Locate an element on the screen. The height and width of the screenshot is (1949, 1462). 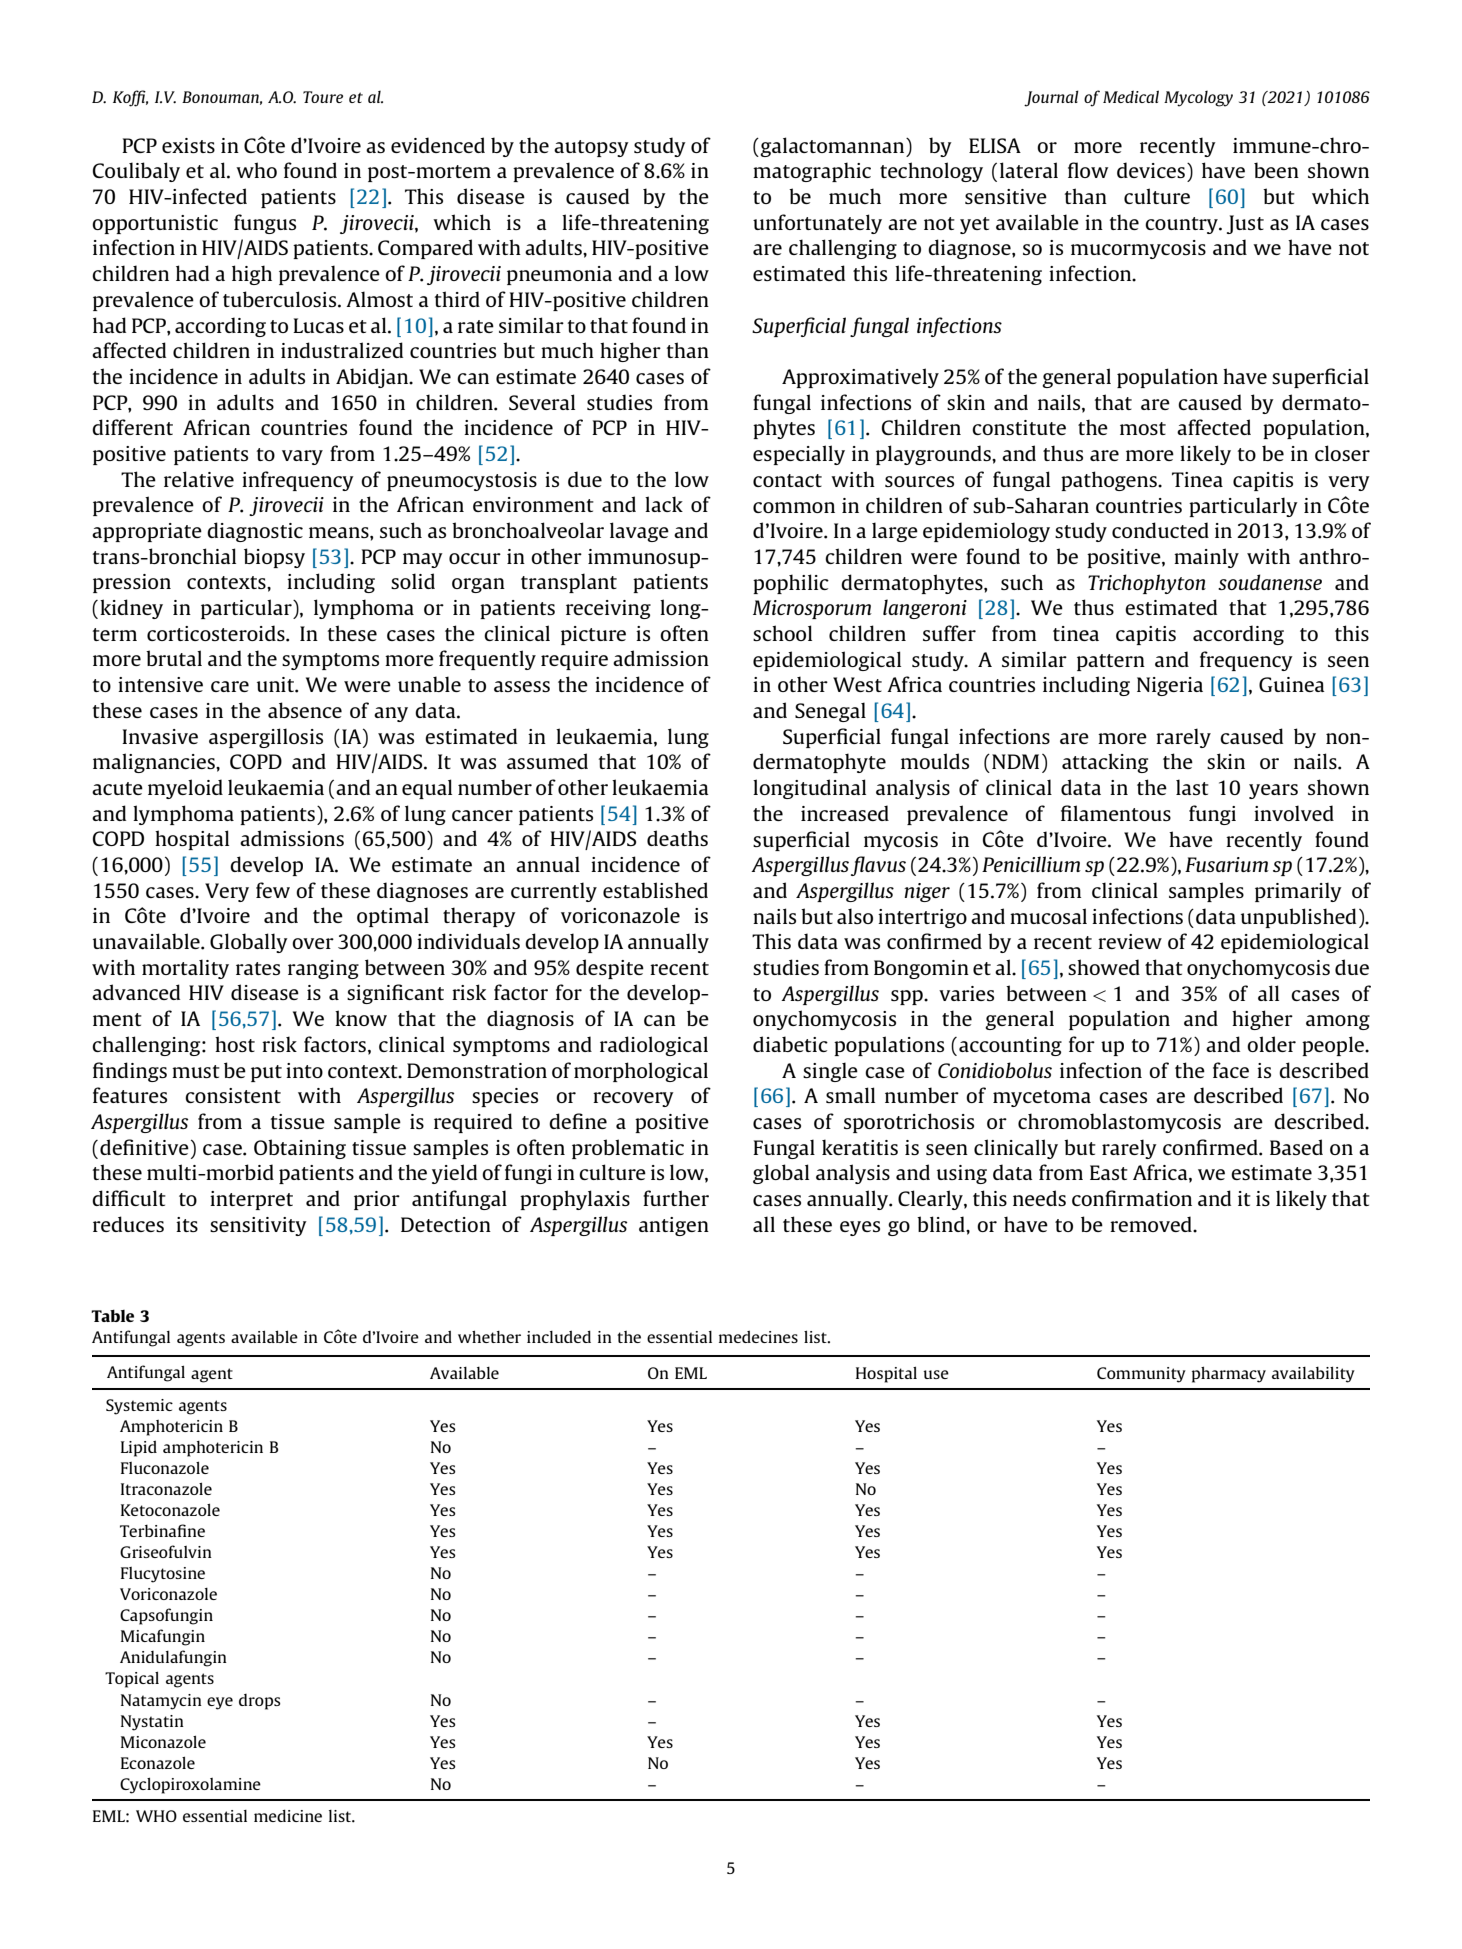
common is located at coordinates (794, 507).
